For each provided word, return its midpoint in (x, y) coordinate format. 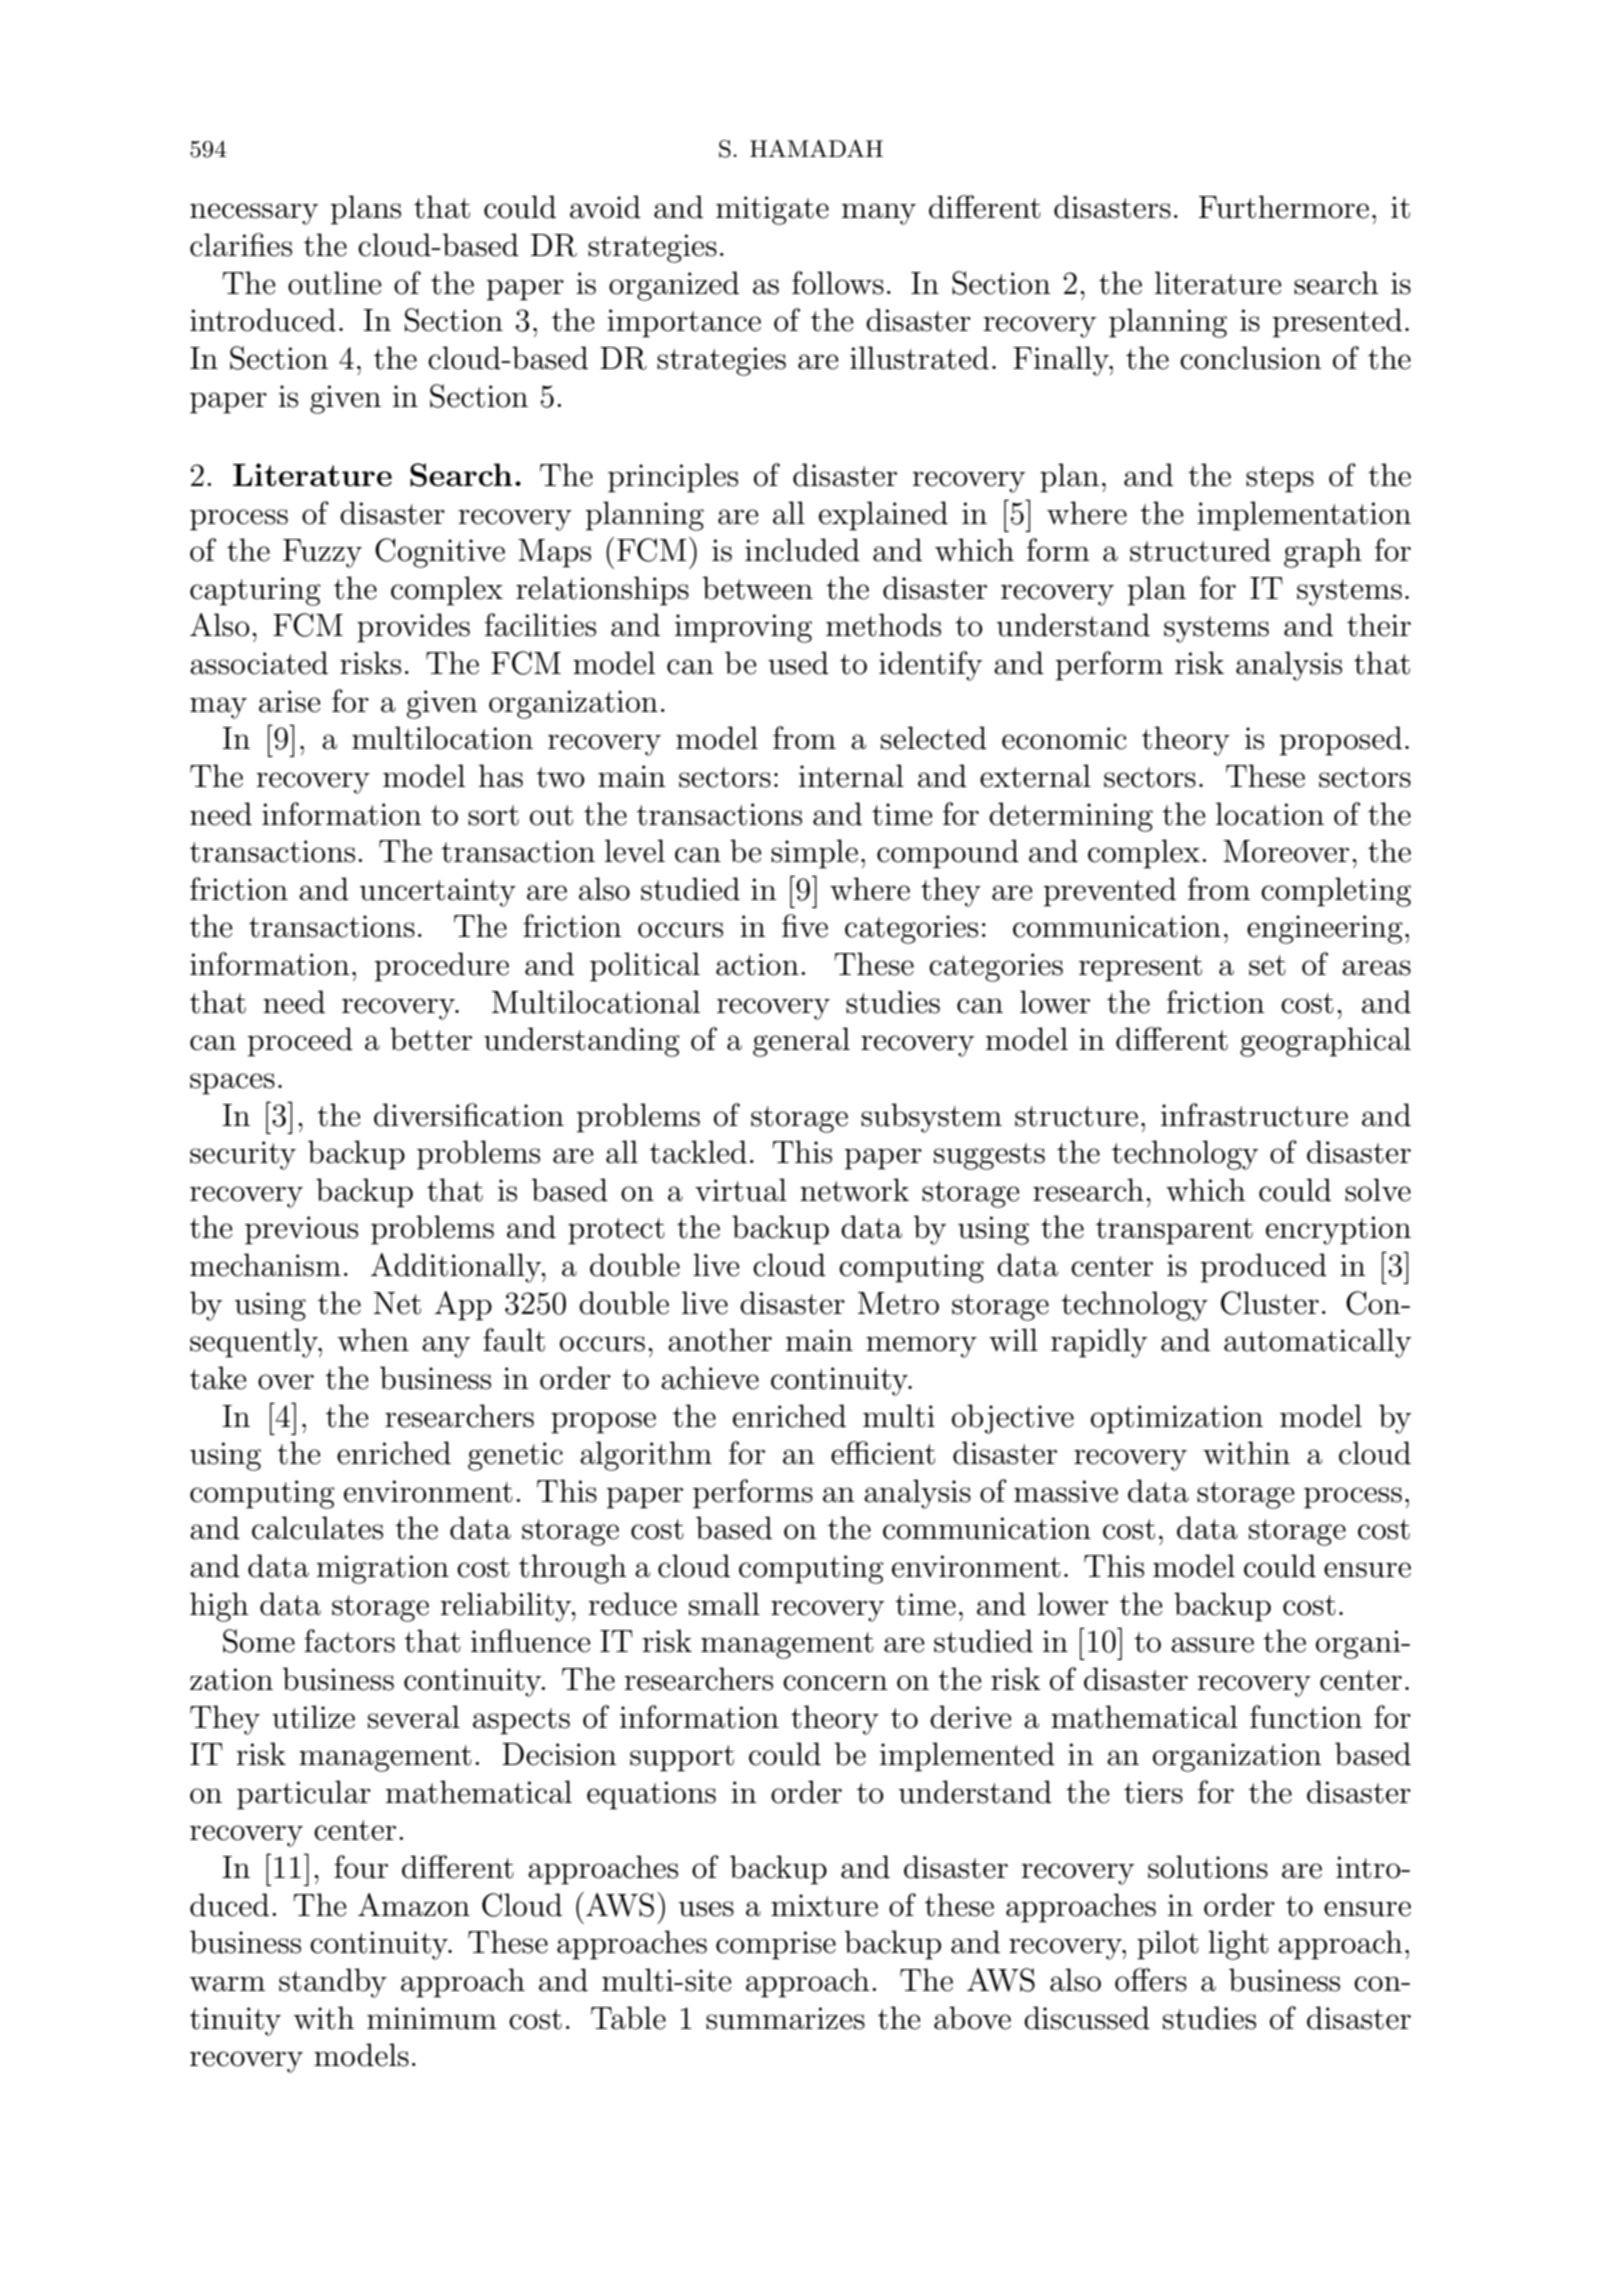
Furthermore (1284, 207)
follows (838, 283)
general (801, 1042)
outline (335, 283)
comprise (776, 1945)
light (1238, 1945)
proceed (300, 1042)
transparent (1174, 1231)
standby (333, 1983)
